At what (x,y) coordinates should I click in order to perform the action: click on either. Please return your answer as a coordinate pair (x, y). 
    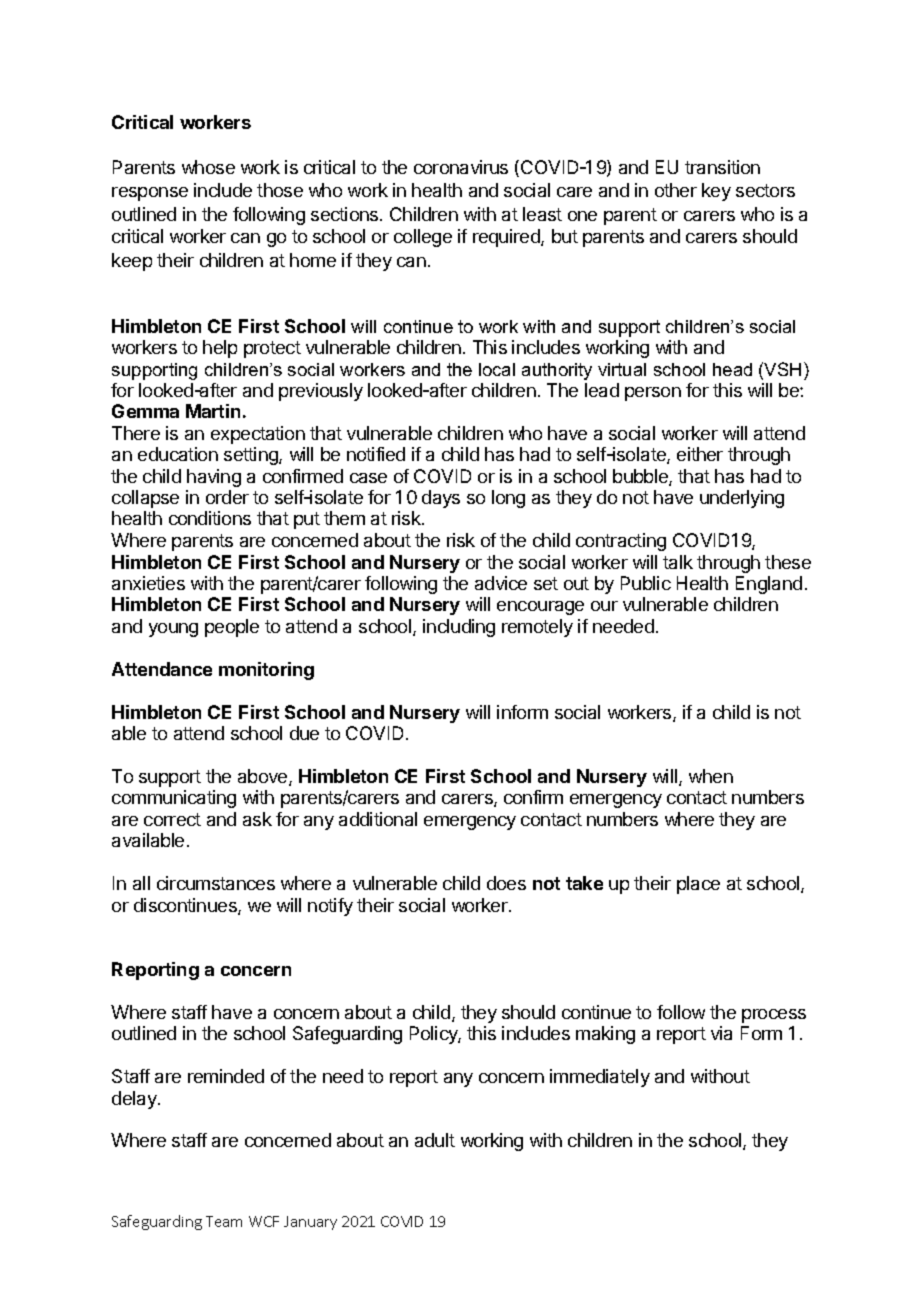
    Looking at the image, I should click on (700, 454).
